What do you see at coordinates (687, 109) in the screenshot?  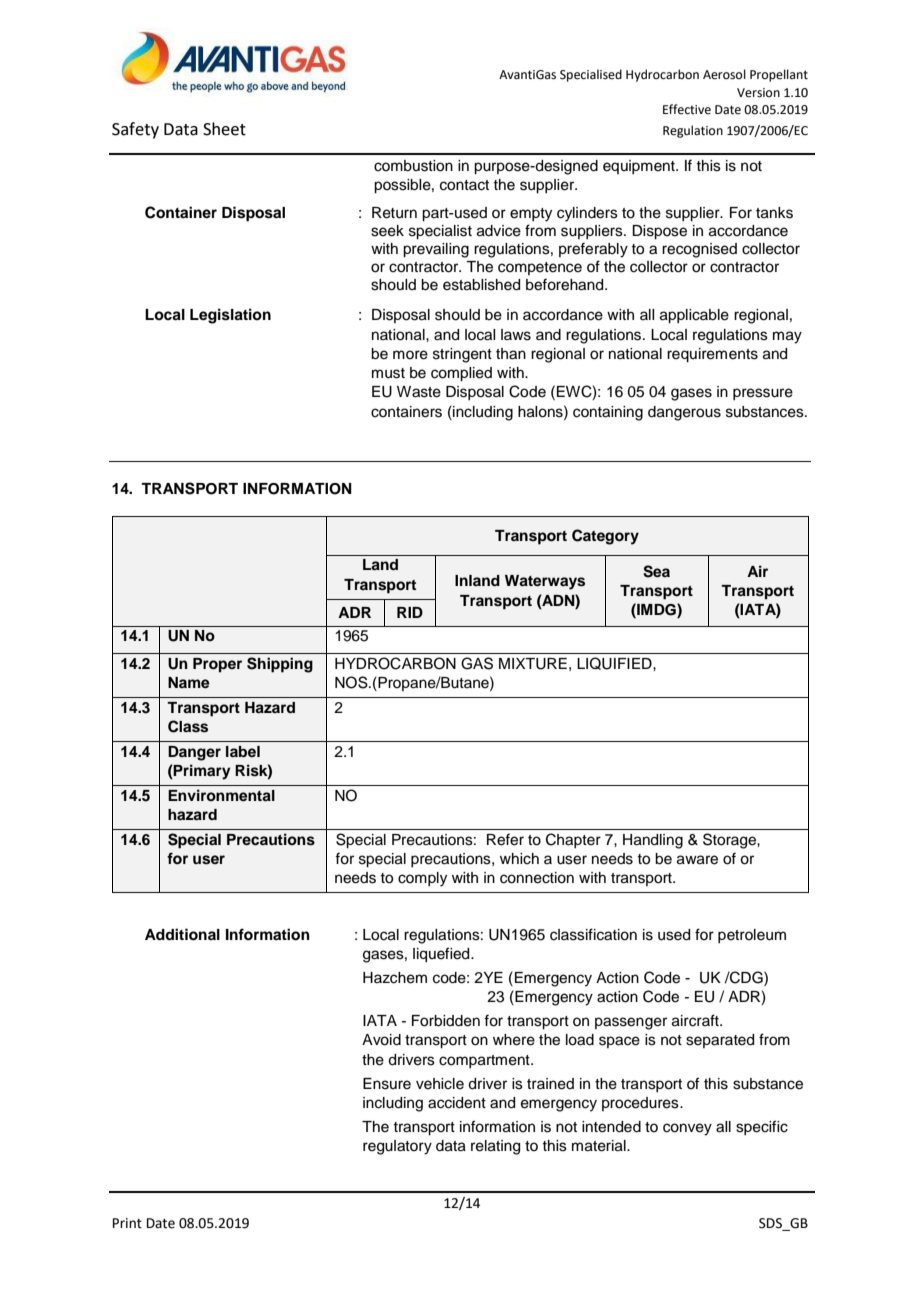 I see `Effective` at bounding box center [687, 109].
